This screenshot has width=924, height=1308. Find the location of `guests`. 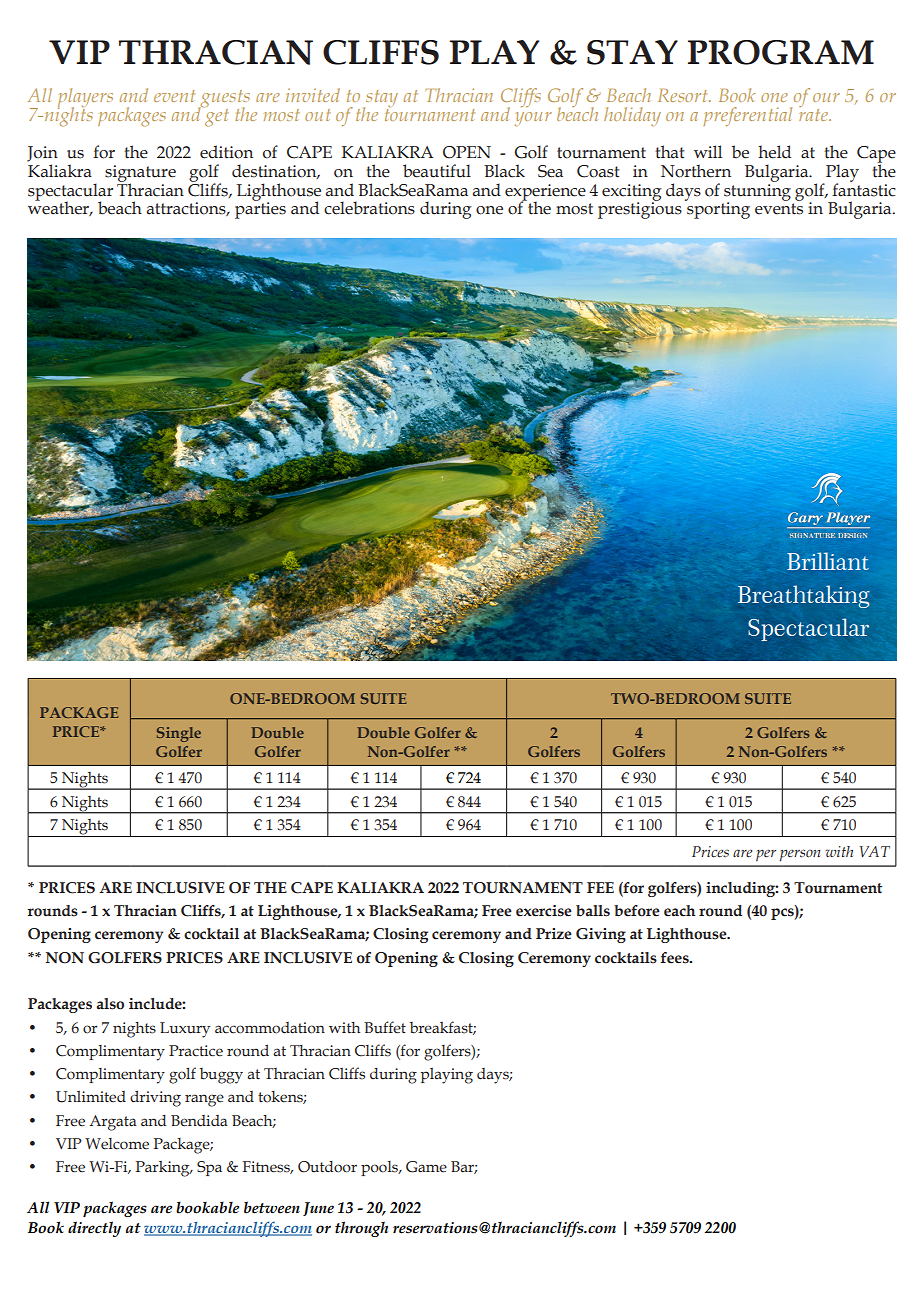

guests is located at coordinates (224, 100).
